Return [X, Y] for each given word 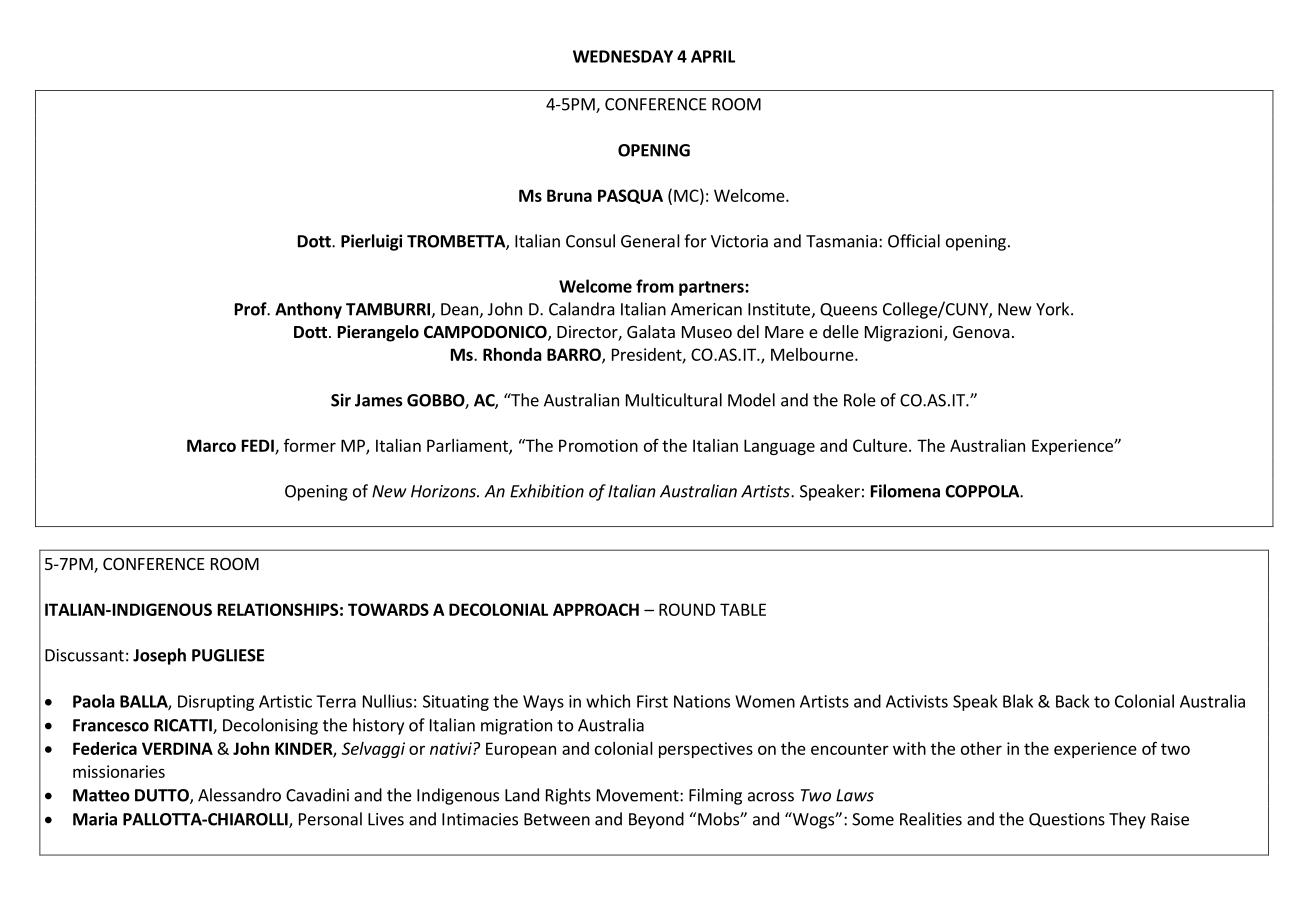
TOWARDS [388, 609]
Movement [639, 795]
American [706, 309]
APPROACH [596, 609]
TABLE [743, 609]
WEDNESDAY [623, 56]
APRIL [713, 56]
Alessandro [239, 795]
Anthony [308, 310]
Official [914, 241]
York [1054, 309]
